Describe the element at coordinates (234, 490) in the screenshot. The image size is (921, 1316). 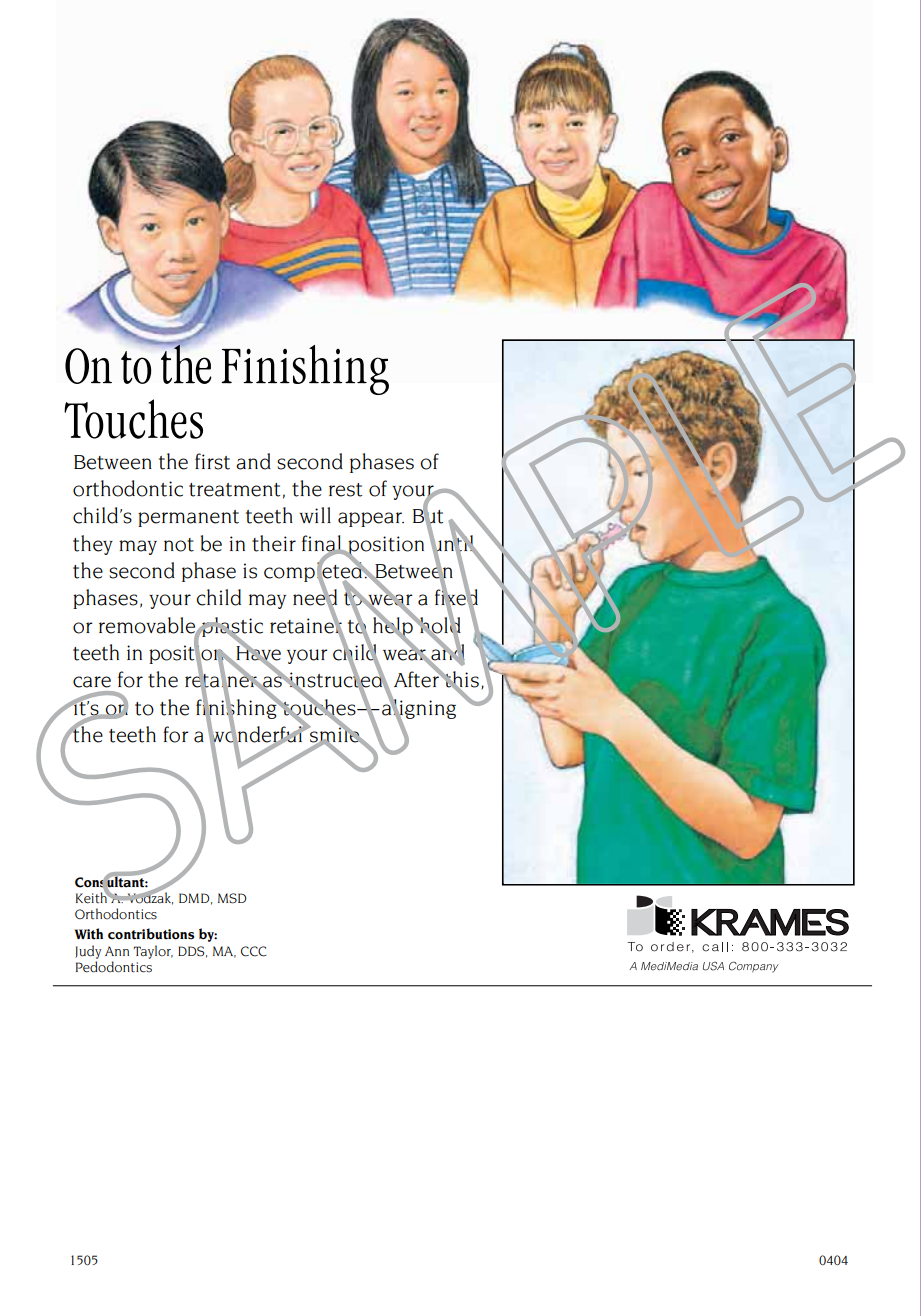
I see `treatment` at that location.
